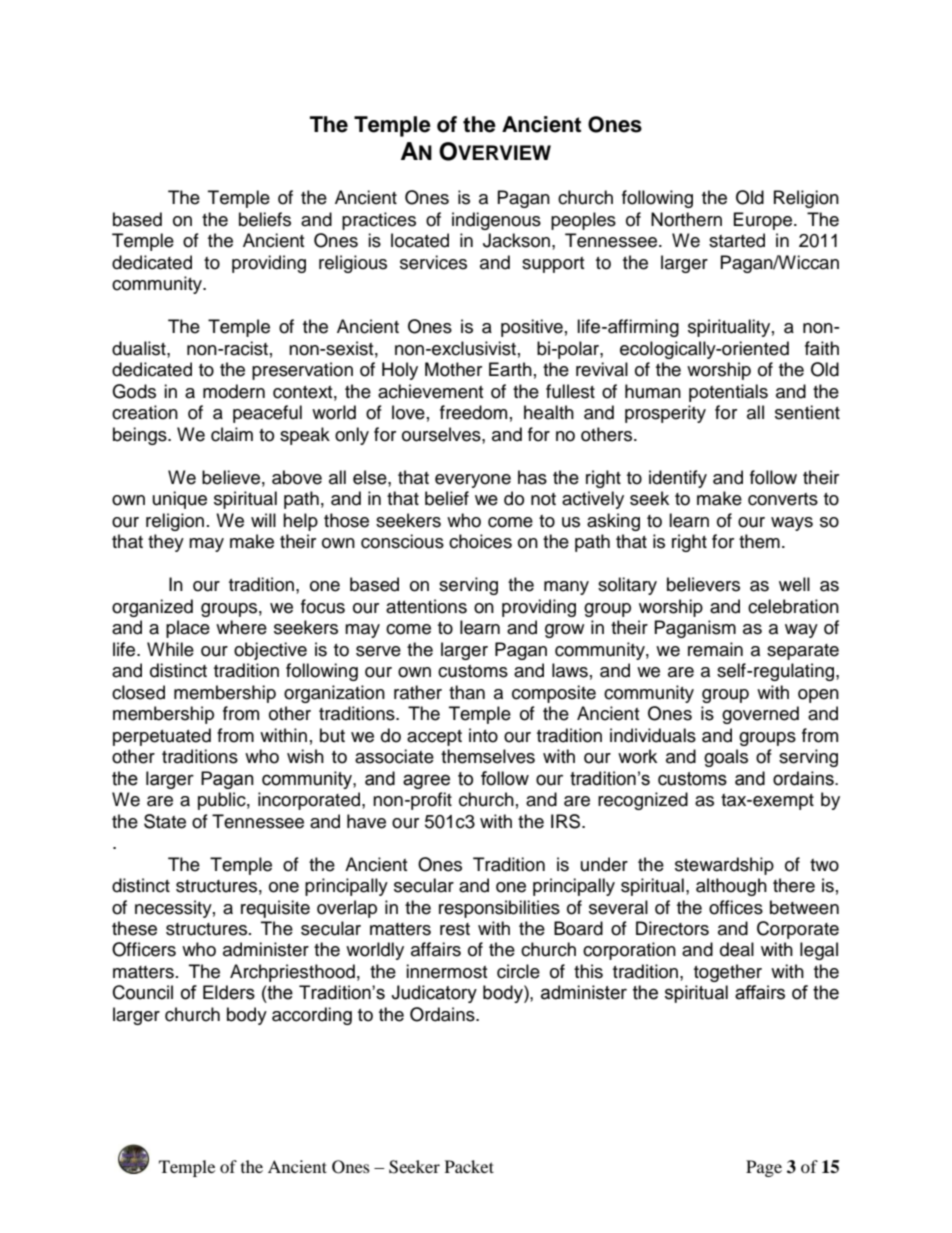  Describe the element at coordinates (737, 240) in the screenshot. I see `started` at that location.
